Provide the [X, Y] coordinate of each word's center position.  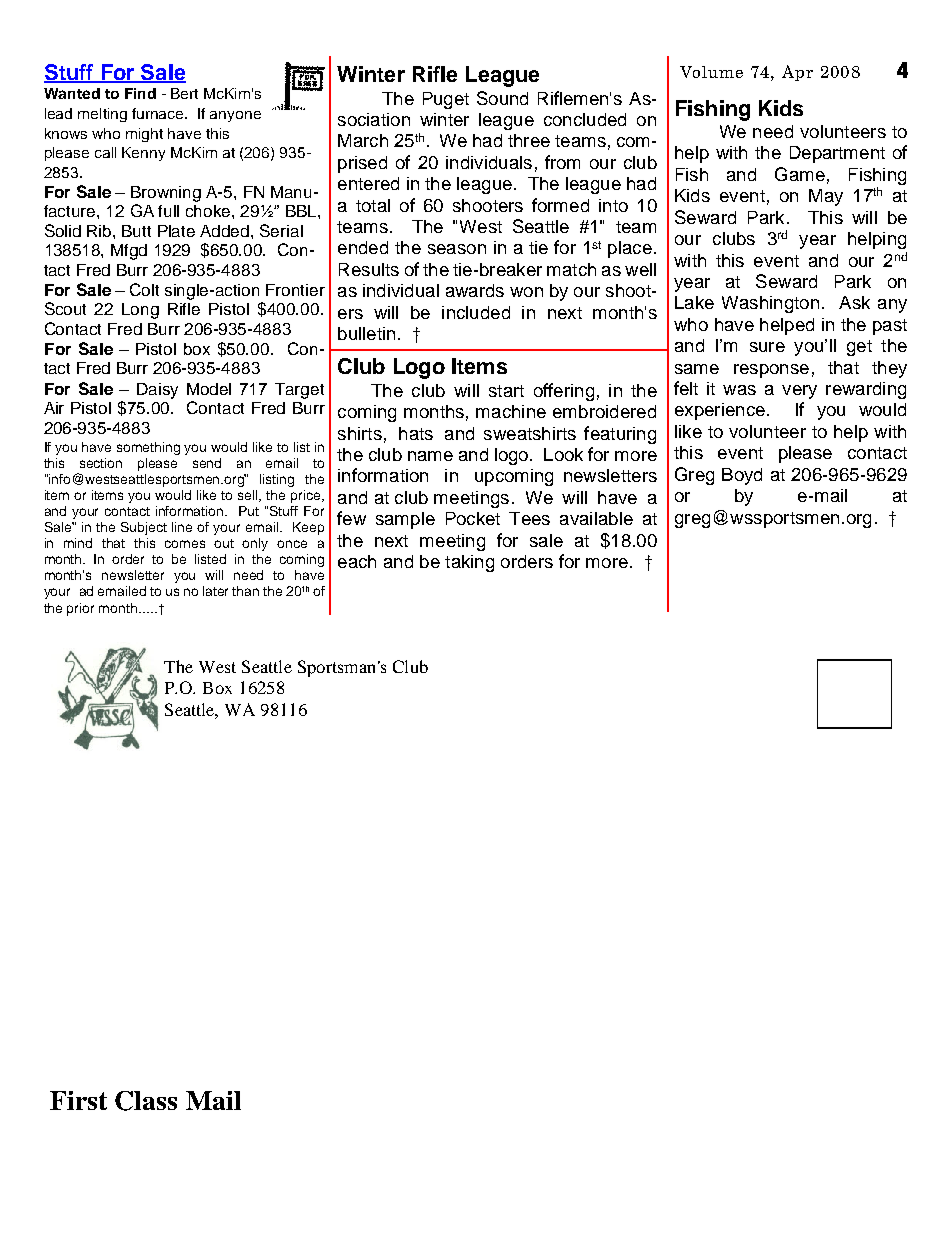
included [476, 312]
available [596, 518]
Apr [797, 73]
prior [80, 609]
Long [140, 311]
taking [469, 563]
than [245, 591]
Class [146, 1101]
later [215, 591]
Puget [446, 100]
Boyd [742, 476]
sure [767, 347]
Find [140, 93]
